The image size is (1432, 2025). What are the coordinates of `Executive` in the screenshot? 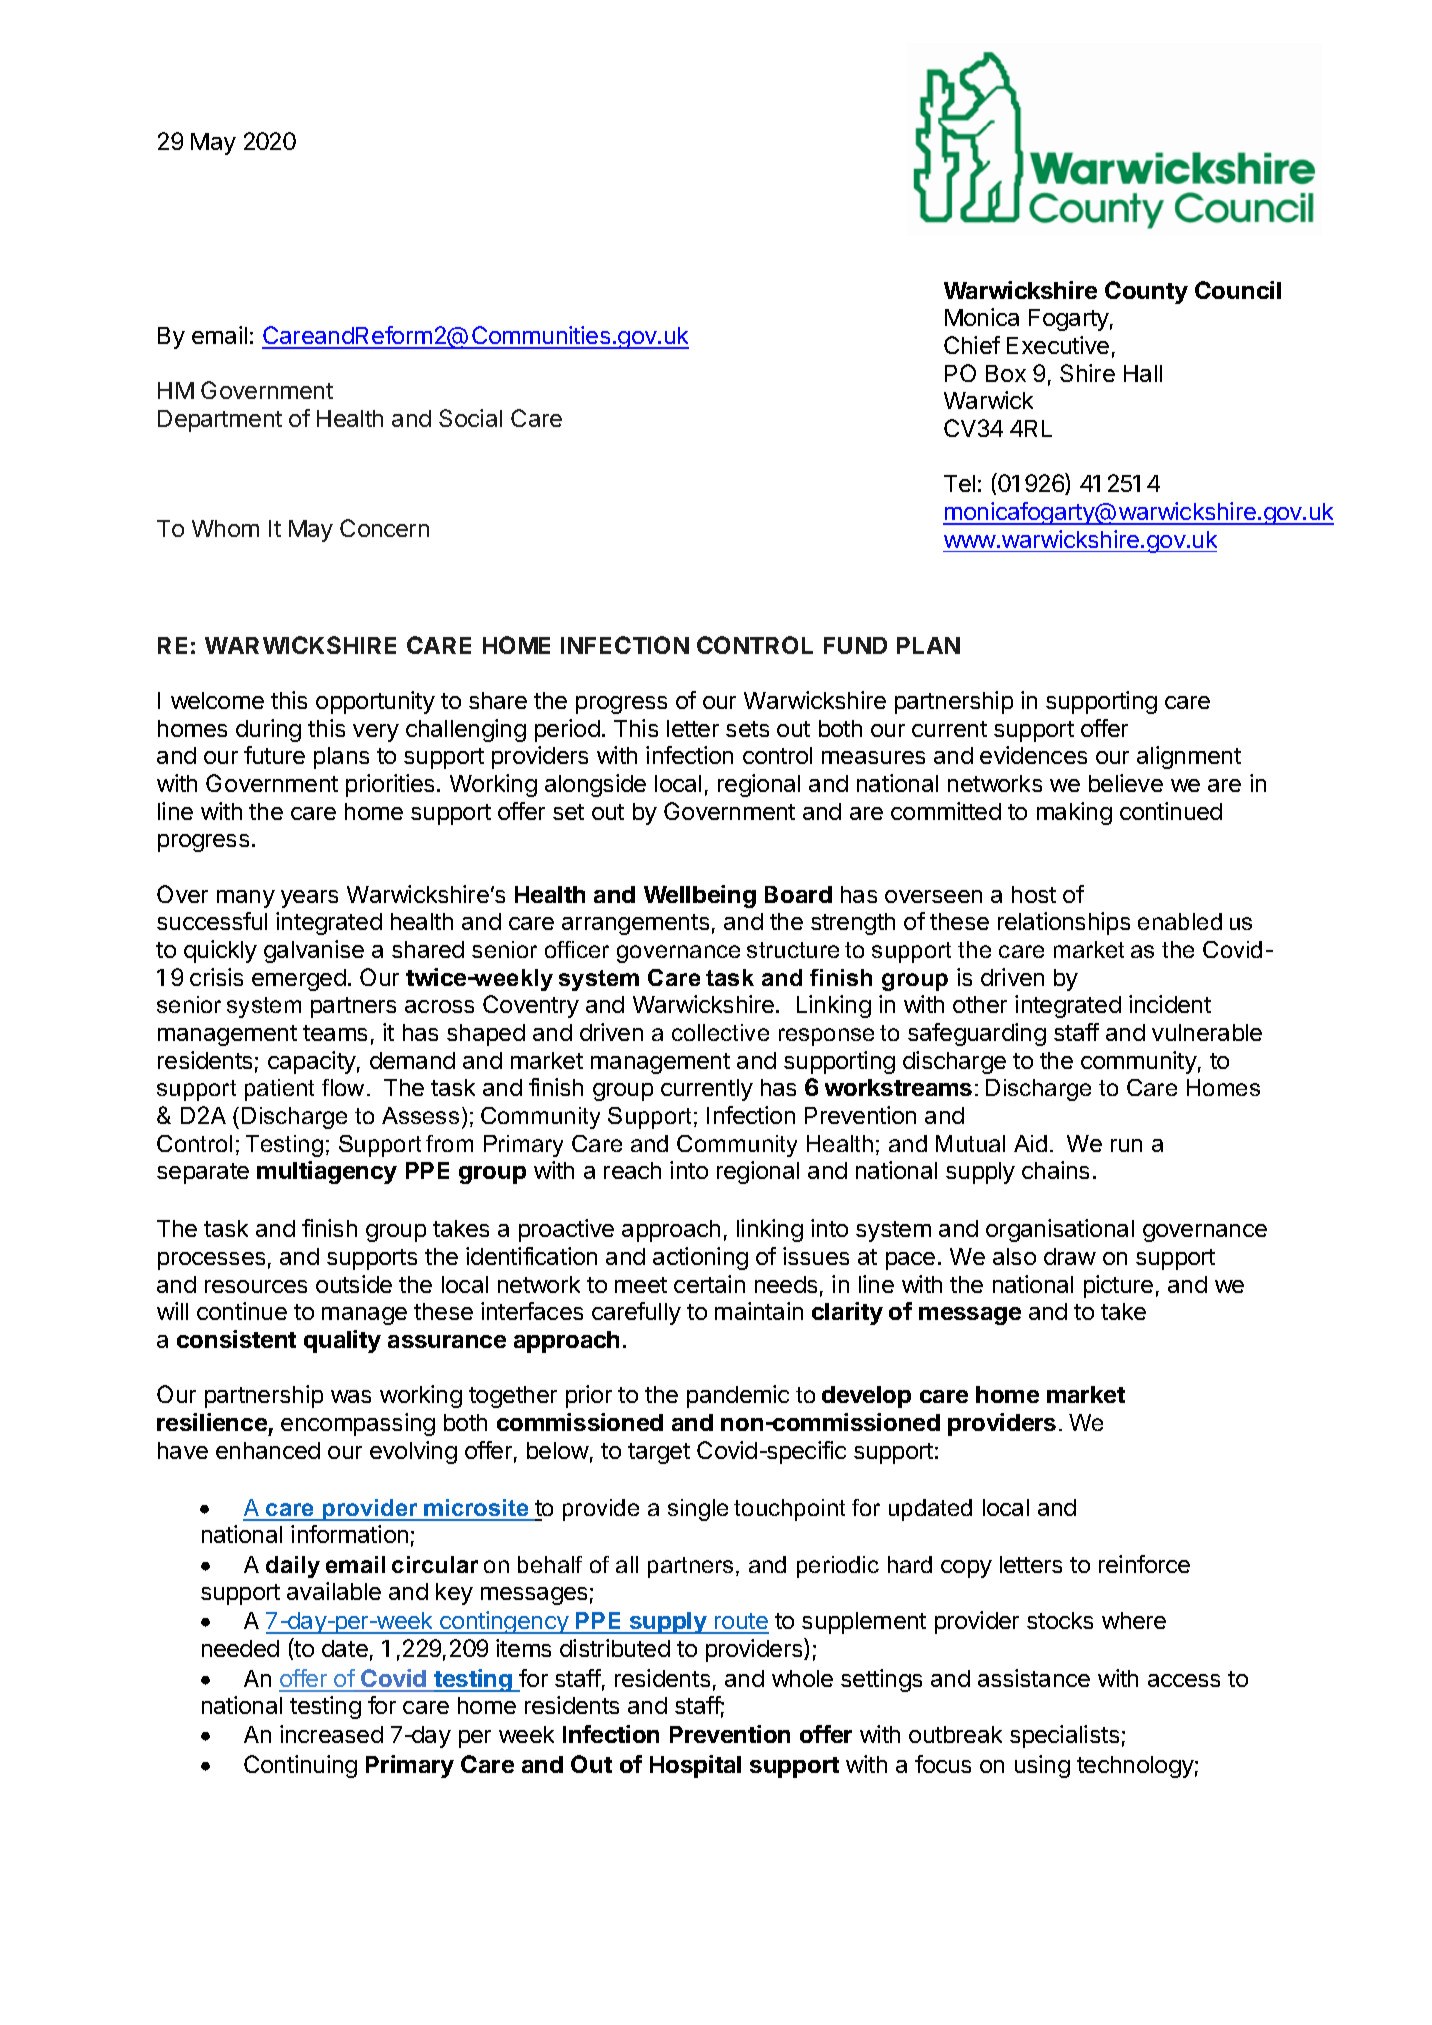 It's located at (1058, 345).
